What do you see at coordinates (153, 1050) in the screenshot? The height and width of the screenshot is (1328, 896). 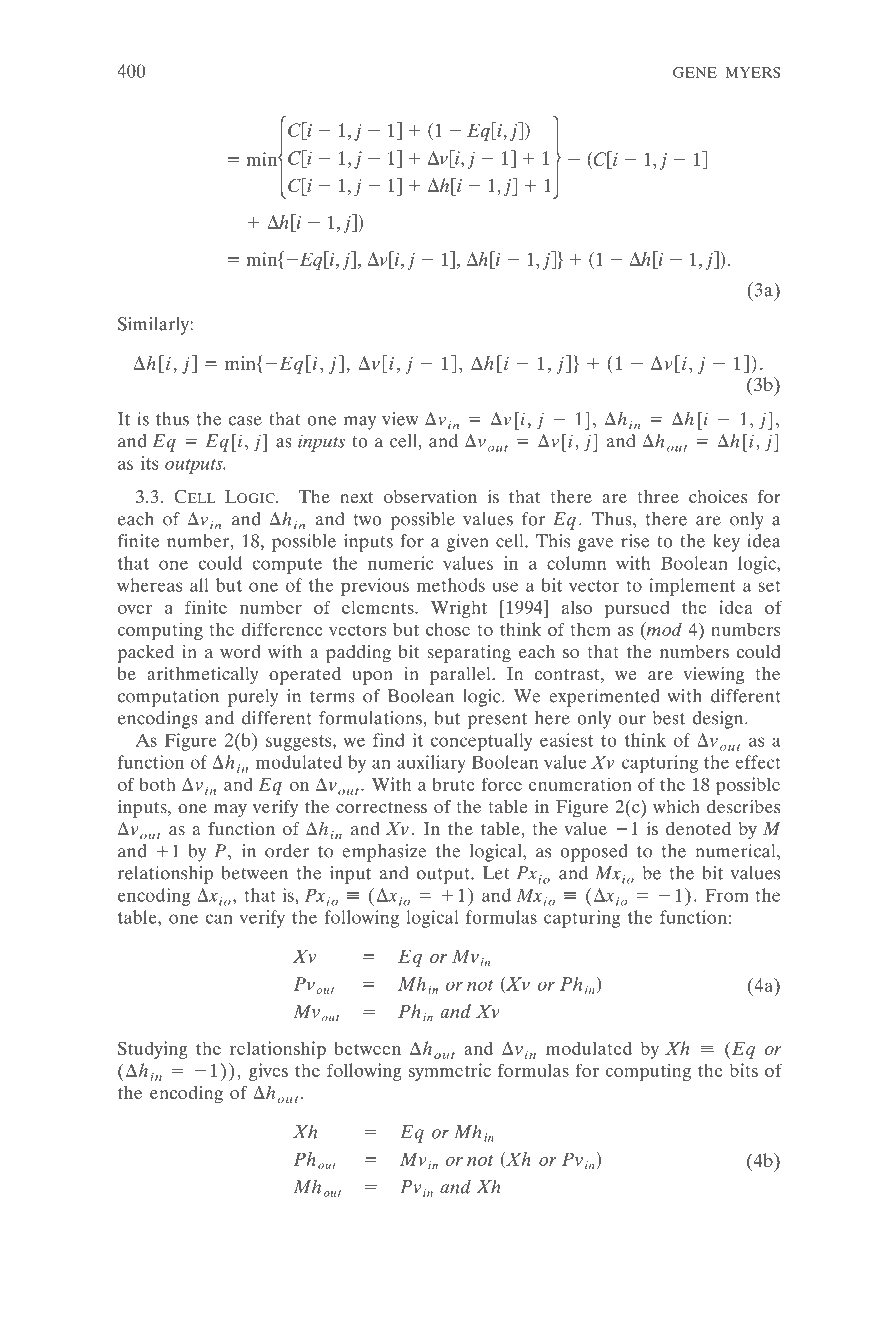 I see `Studying` at bounding box center [153, 1050].
